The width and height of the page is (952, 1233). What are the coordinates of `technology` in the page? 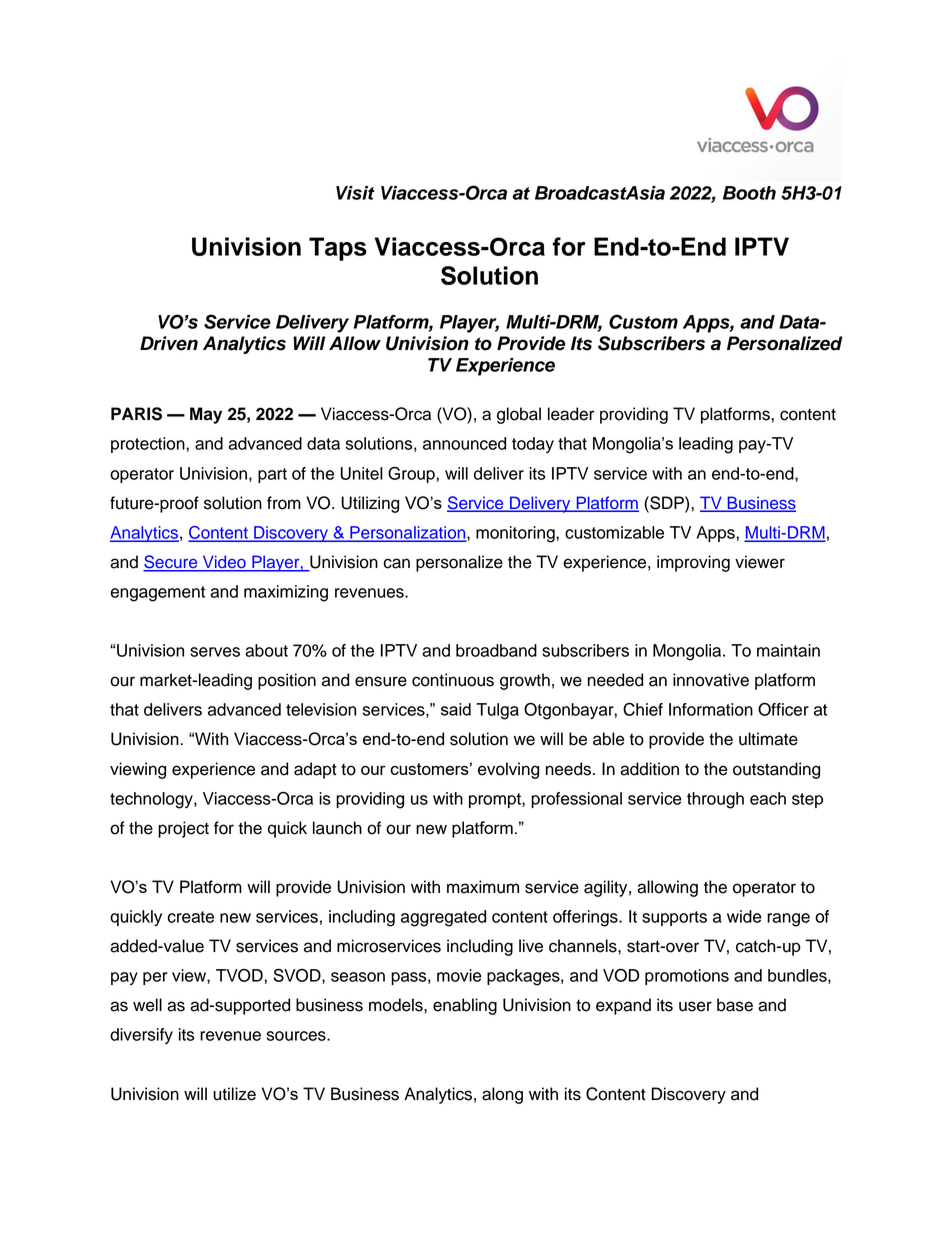 It's located at (152, 800).
